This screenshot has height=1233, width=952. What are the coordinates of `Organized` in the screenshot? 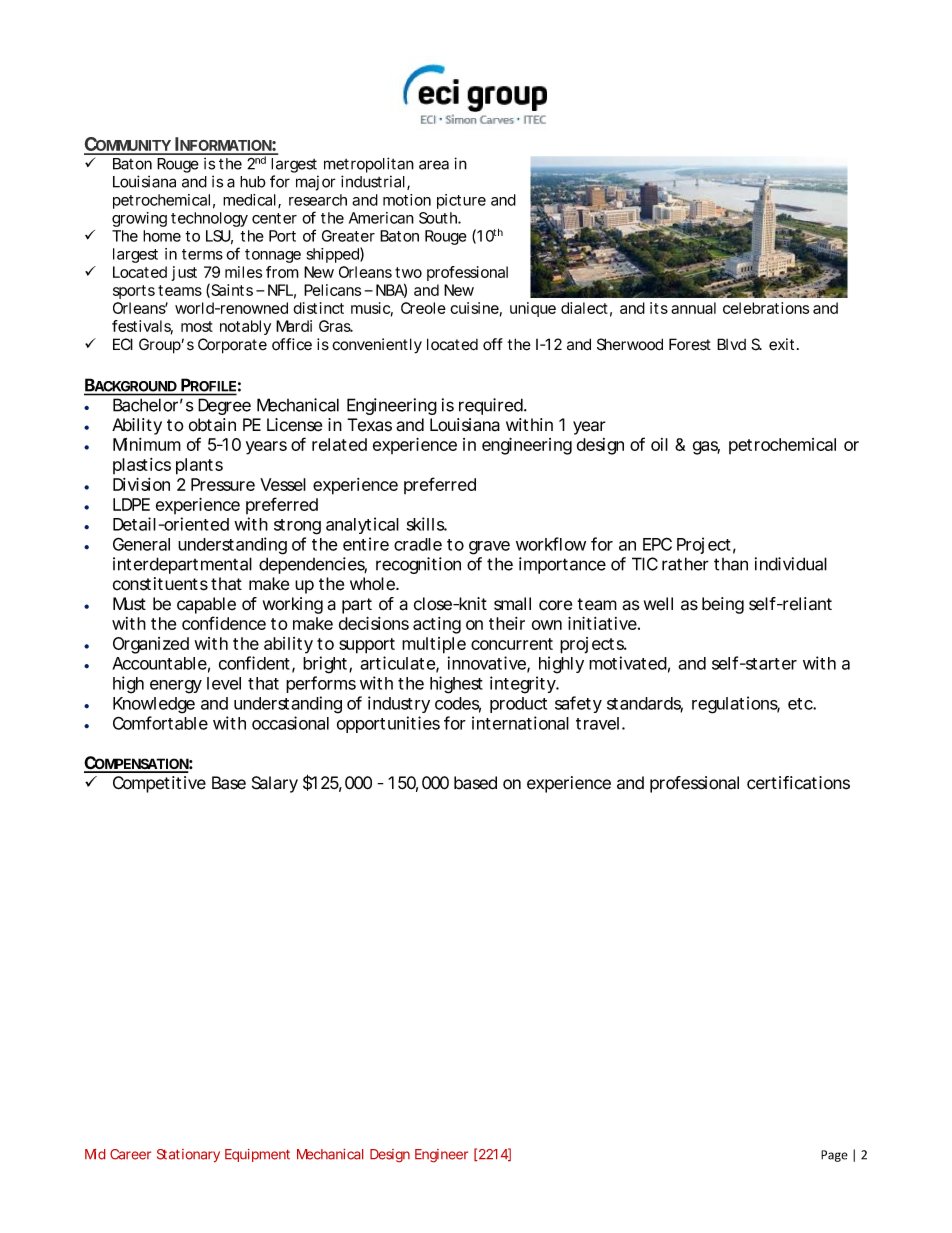 It's located at (151, 645).
